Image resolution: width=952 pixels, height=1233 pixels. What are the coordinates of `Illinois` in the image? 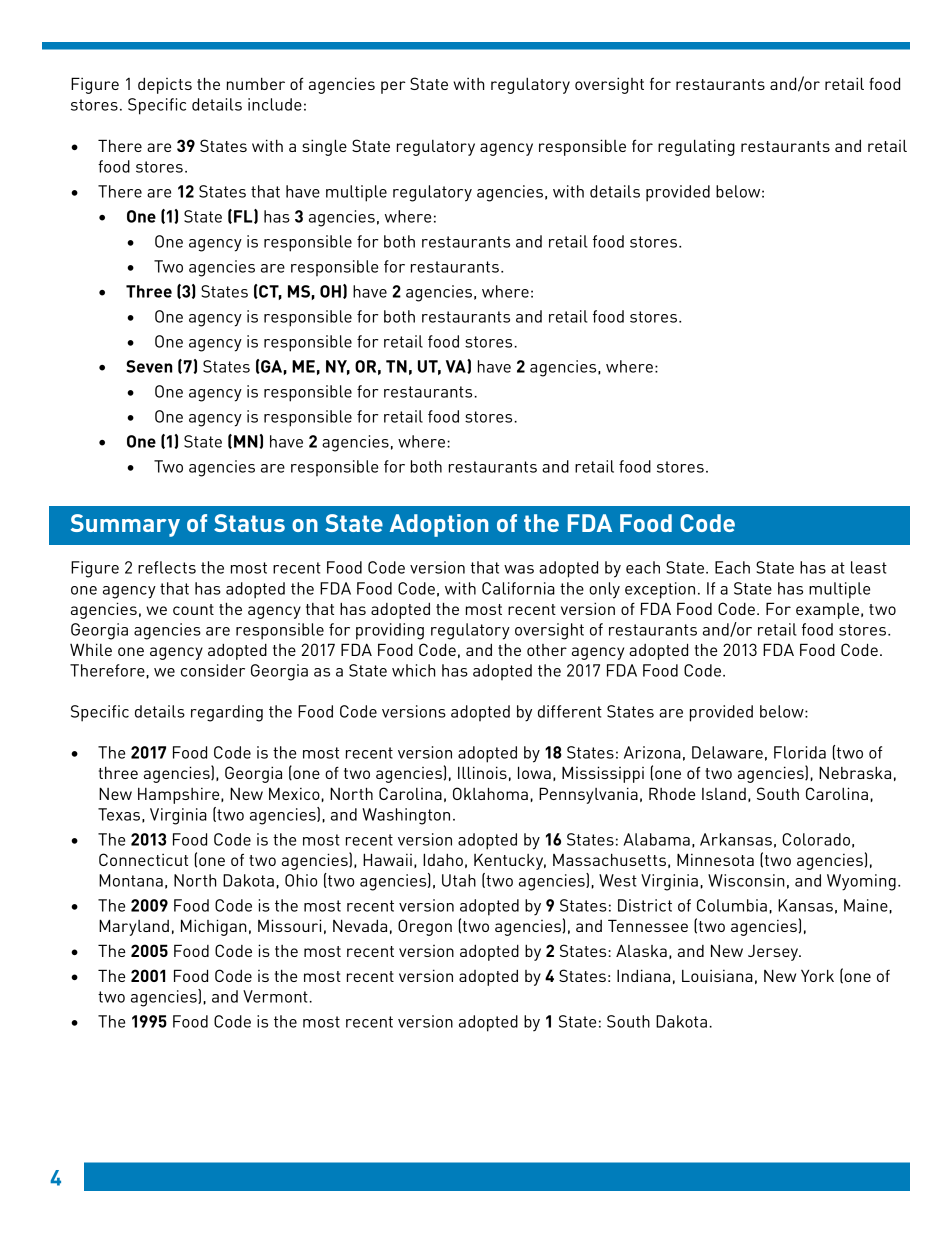 It's located at (482, 772).
